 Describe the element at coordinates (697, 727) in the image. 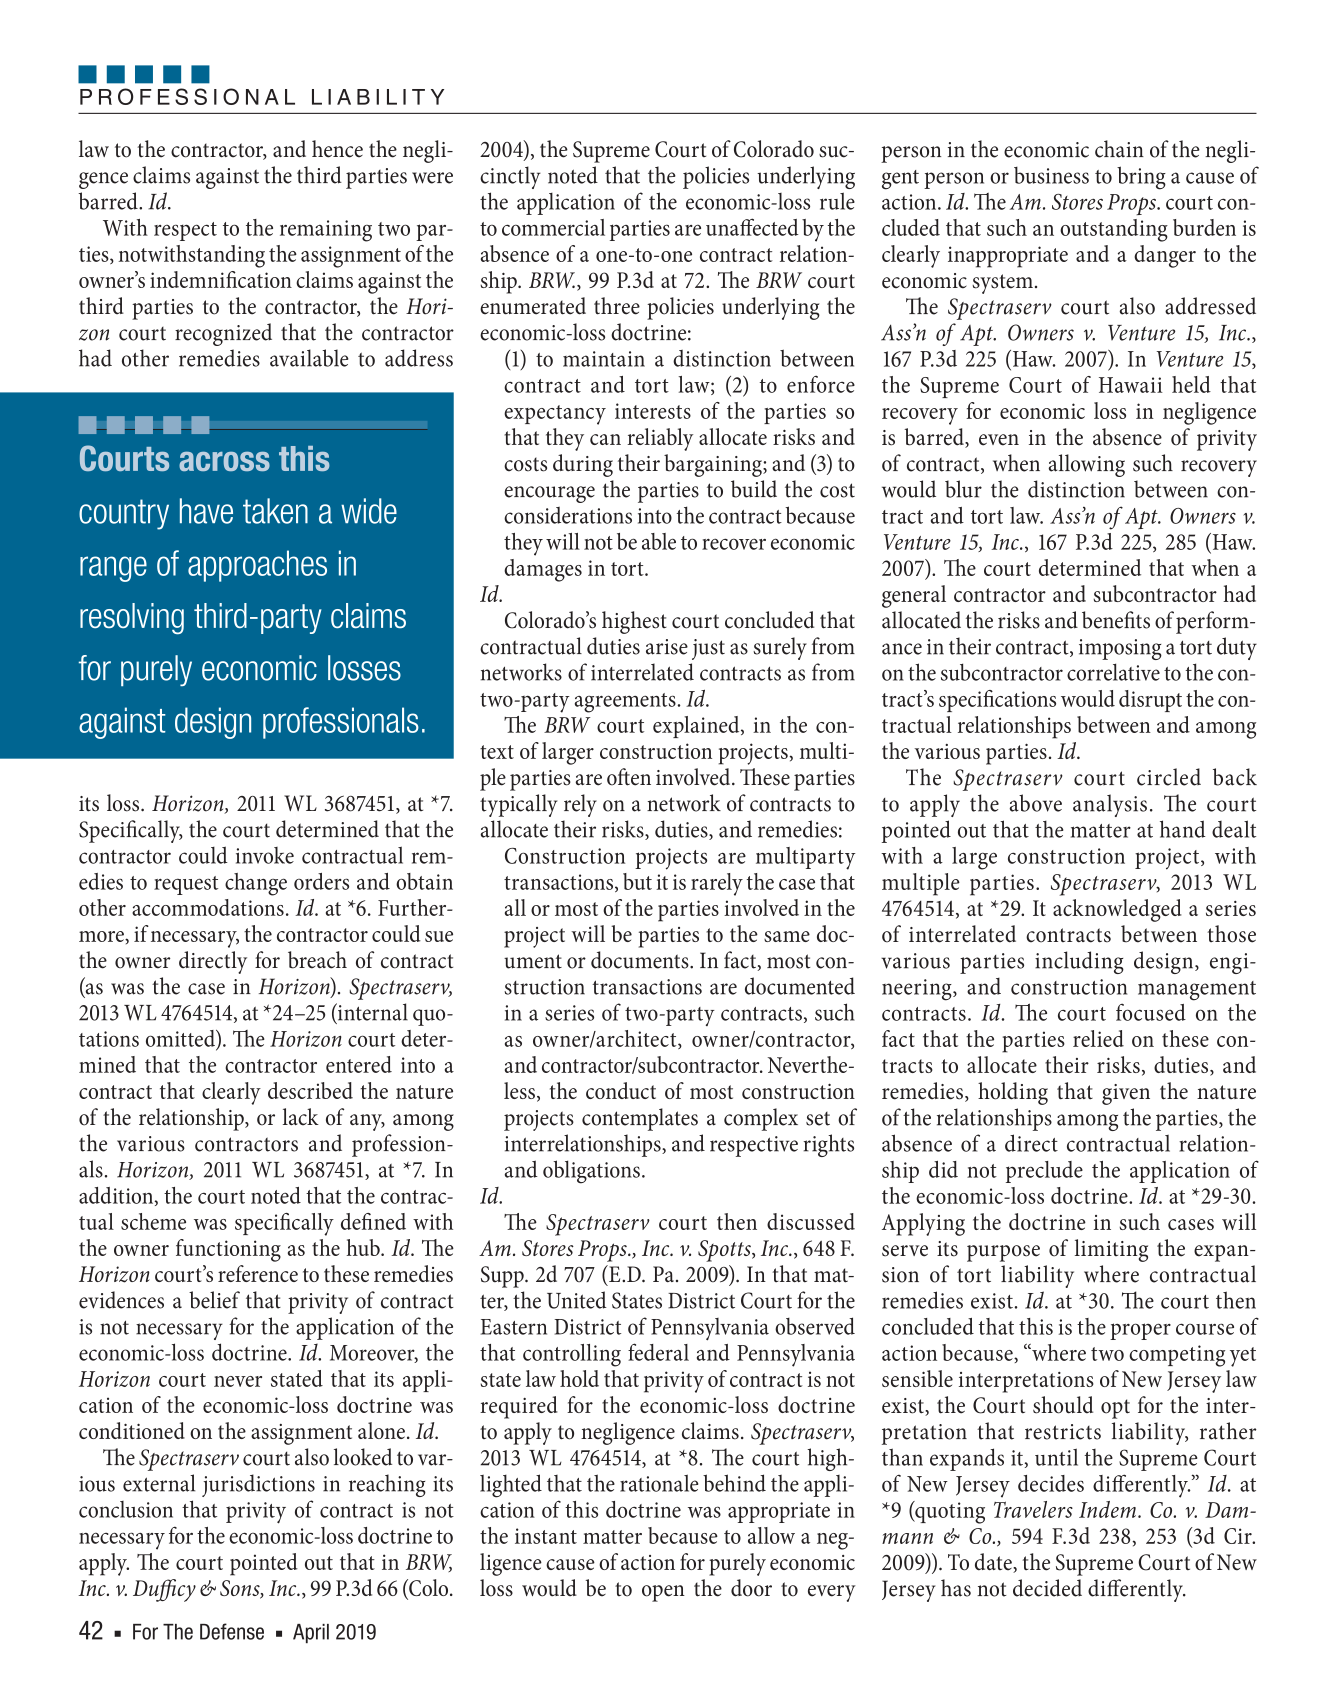

I see `explained` at that location.
